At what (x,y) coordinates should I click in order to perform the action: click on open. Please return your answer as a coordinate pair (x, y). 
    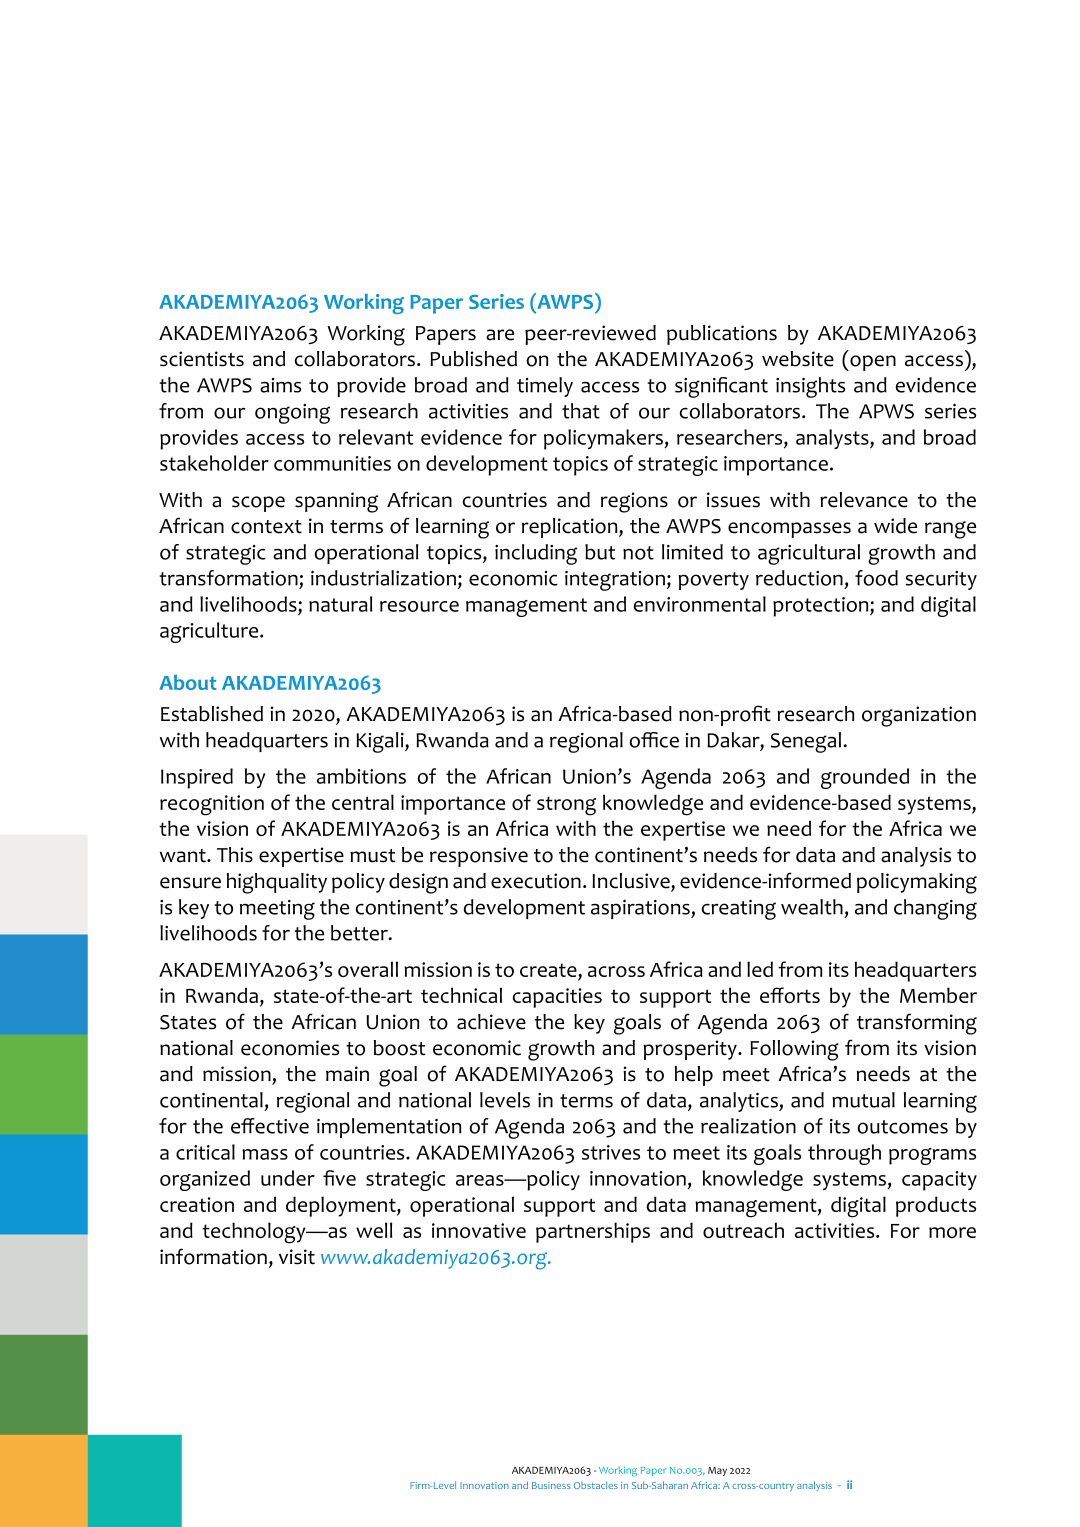
    Looking at the image, I should click on (872, 363).
